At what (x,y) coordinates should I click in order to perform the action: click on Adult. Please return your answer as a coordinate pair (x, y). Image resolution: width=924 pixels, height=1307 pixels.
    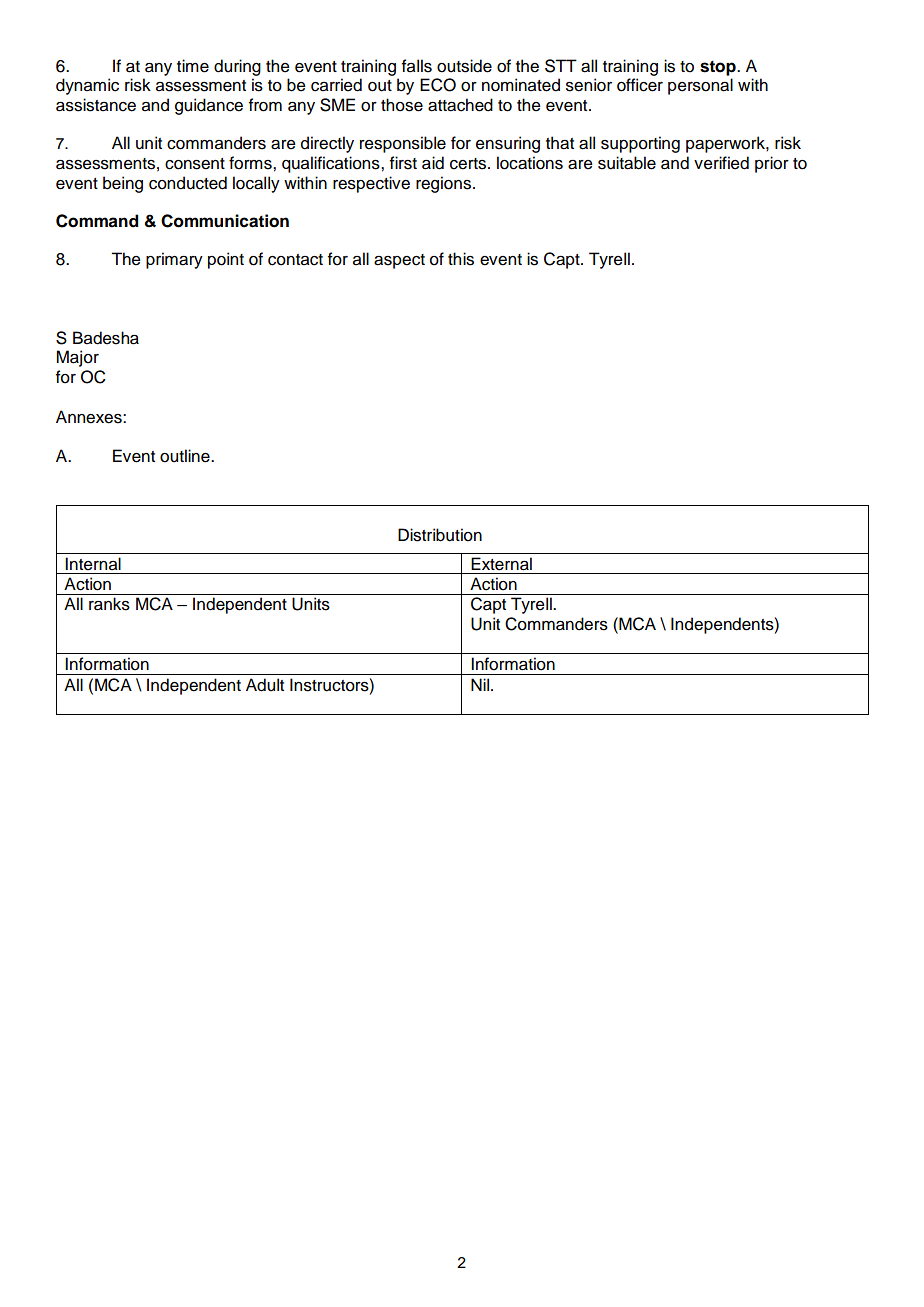
    Looking at the image, I should click on (265, 685).
